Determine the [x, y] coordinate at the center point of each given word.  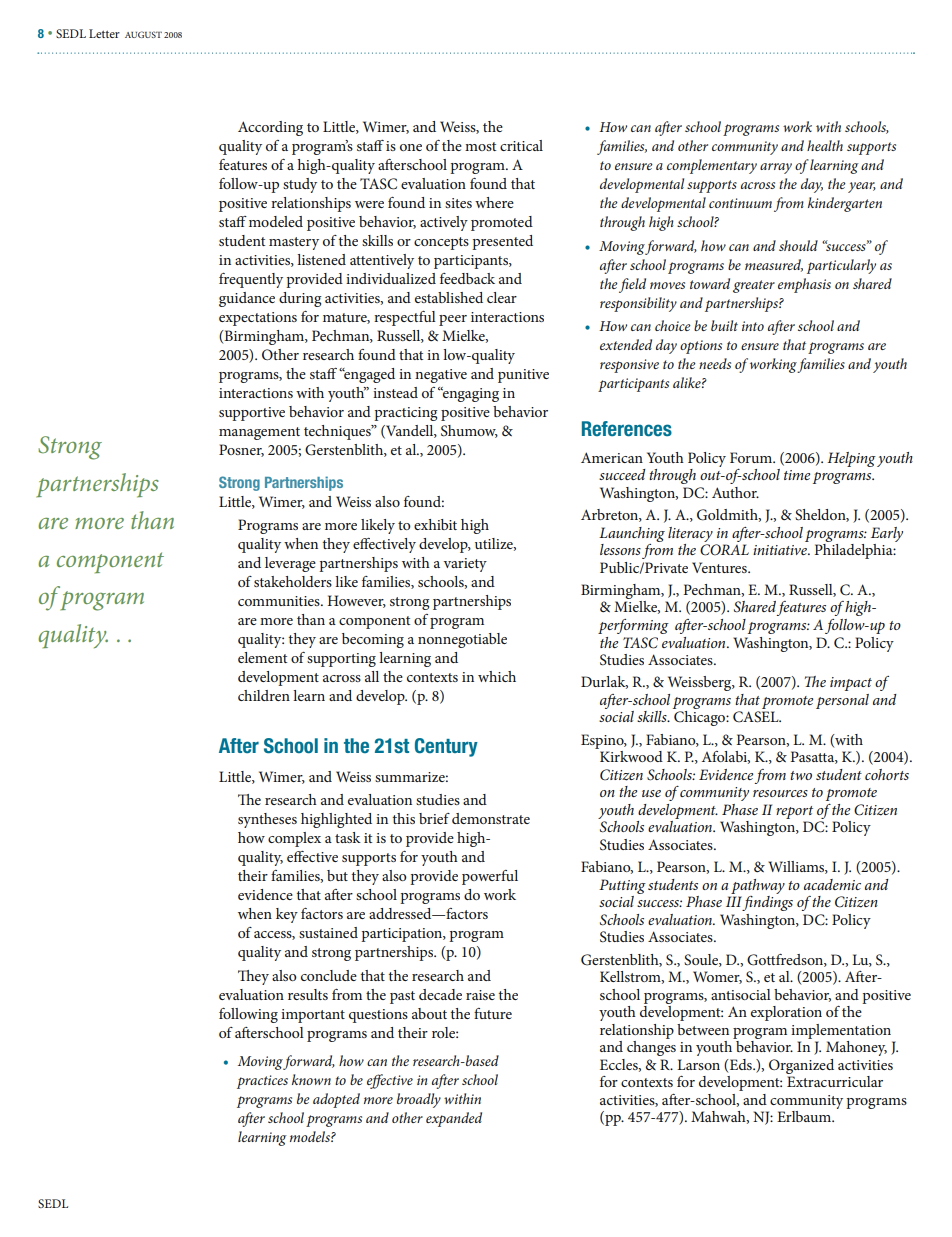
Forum [752, 457]
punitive [523, 376]
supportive [252, 414]
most [480, 146]
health [825, 145]
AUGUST [143, 34]
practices [262, 1082]
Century [446, 747]
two [801, 775]
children [264, 695]
